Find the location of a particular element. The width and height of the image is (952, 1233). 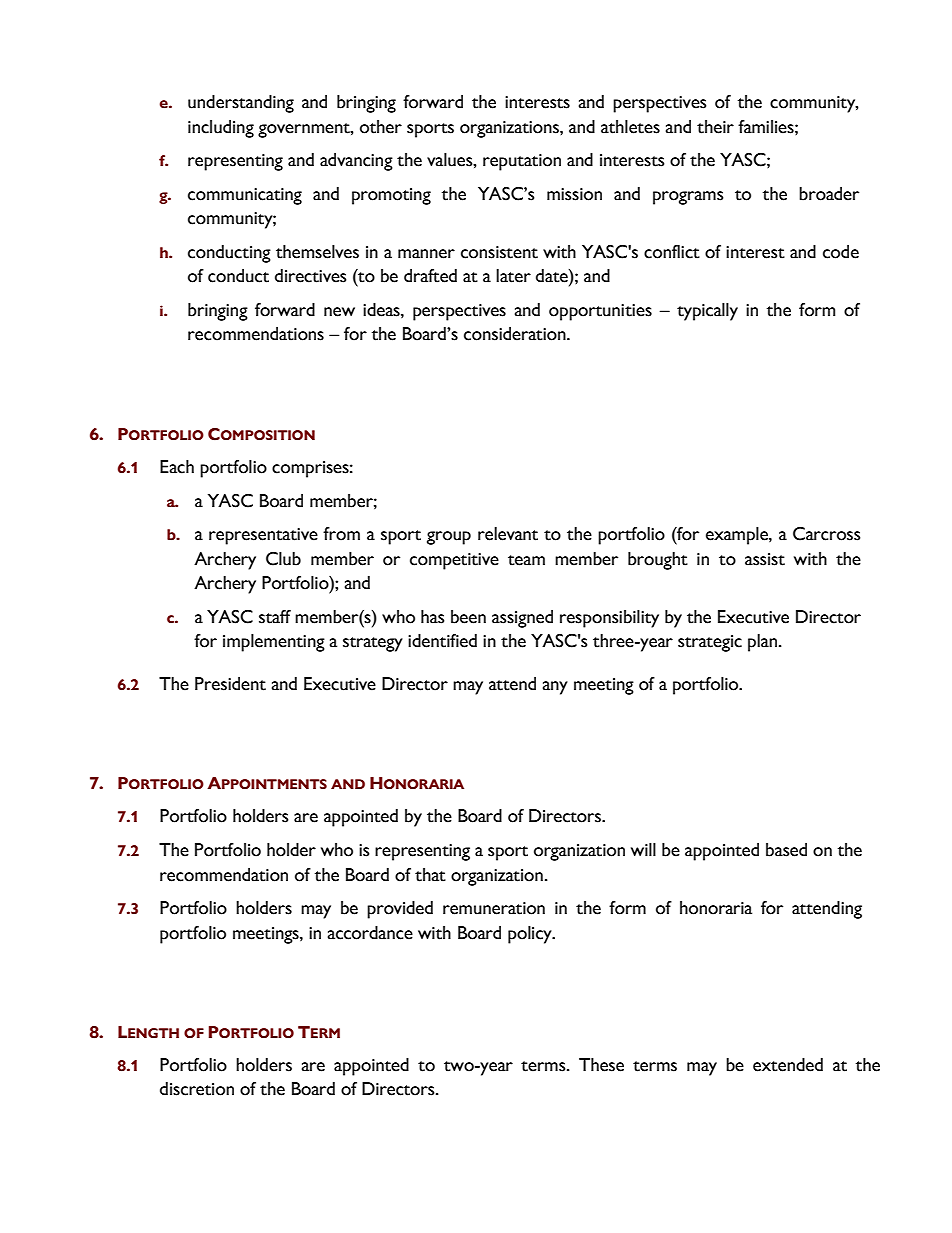

example is located at coordinates (738, 536).
